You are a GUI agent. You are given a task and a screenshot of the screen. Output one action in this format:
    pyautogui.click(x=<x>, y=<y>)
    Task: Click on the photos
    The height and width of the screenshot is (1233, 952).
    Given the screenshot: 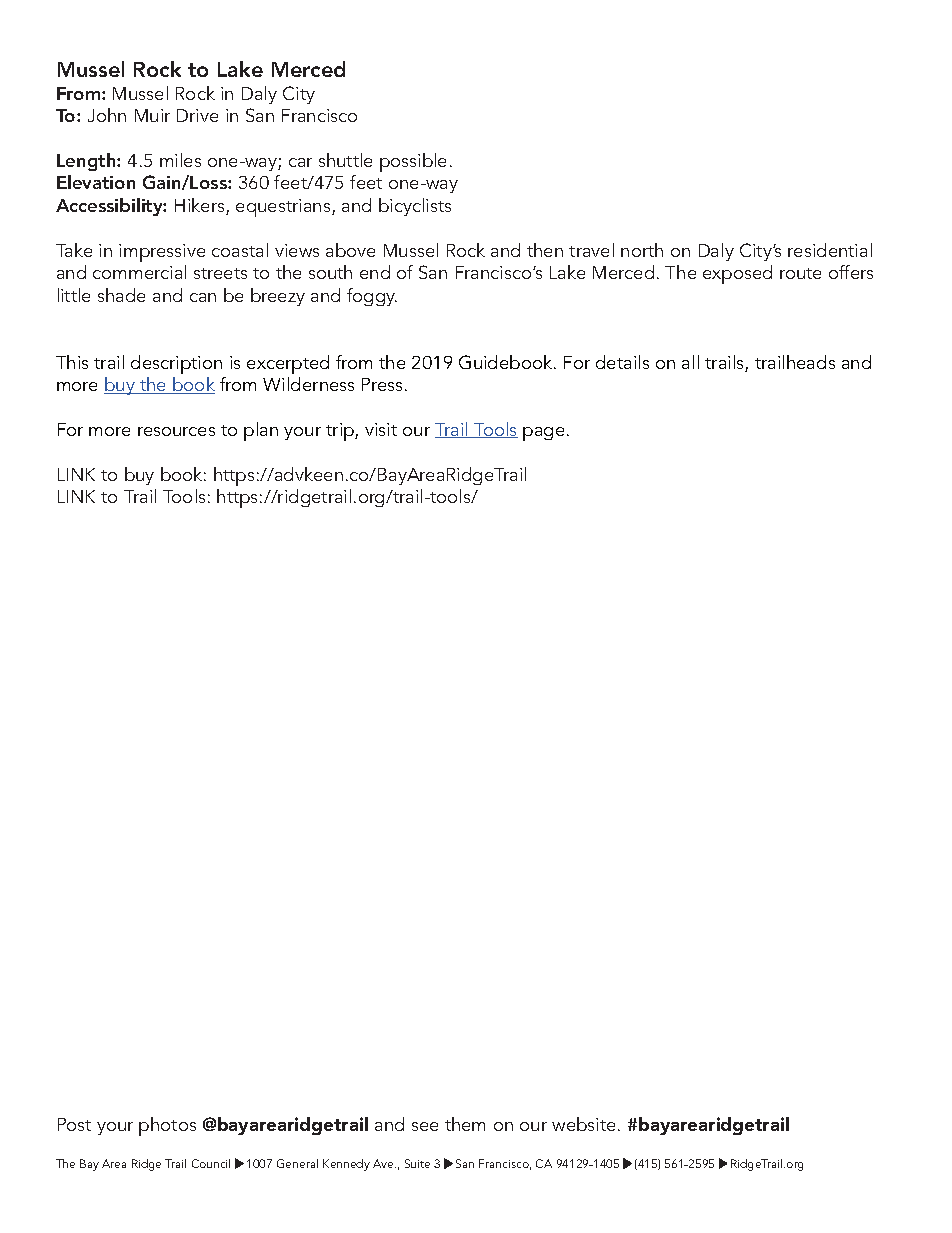 What is the action you would take?
    pyautogui.click(x=167, y=1126)
